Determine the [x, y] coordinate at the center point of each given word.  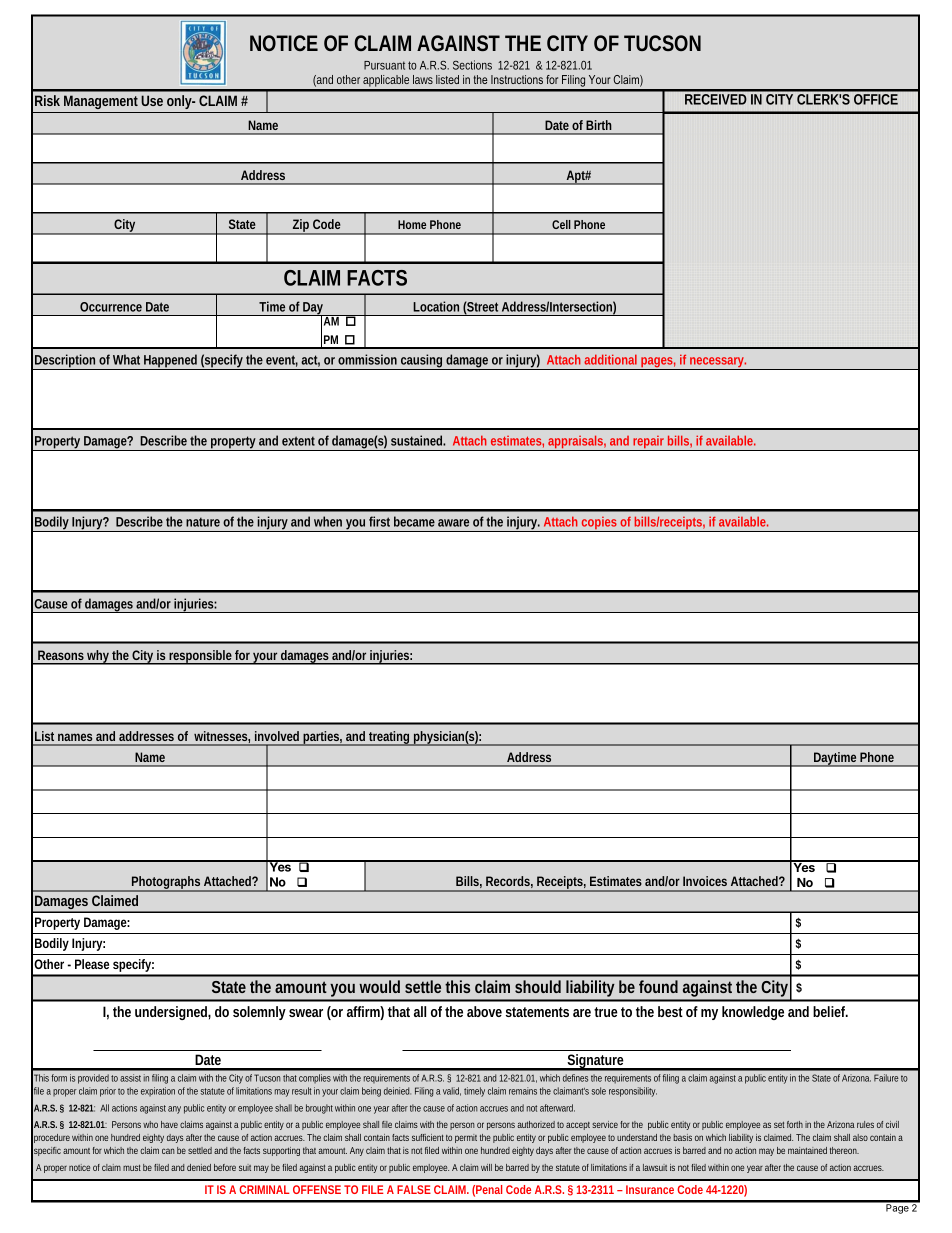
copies [600, 524]
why [98, 657]
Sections [472, 65]
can [168, 1151]
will [486, 1167]
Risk [47, 100]
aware [453, 523]
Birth [599, 125]
